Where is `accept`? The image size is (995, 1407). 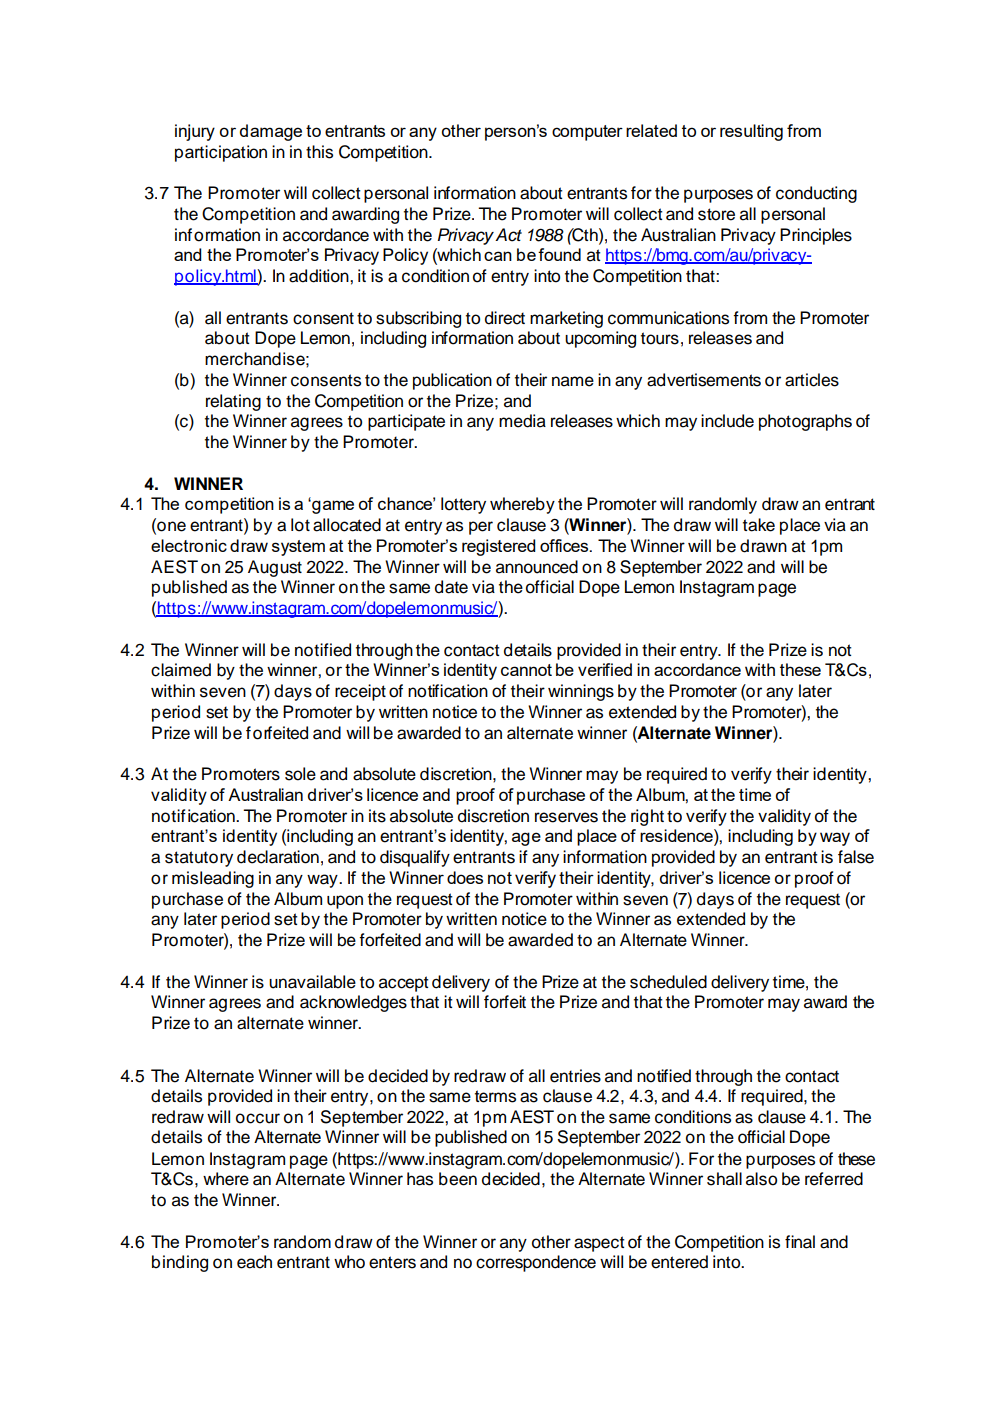 accept is located at coordinates (404, 984).
